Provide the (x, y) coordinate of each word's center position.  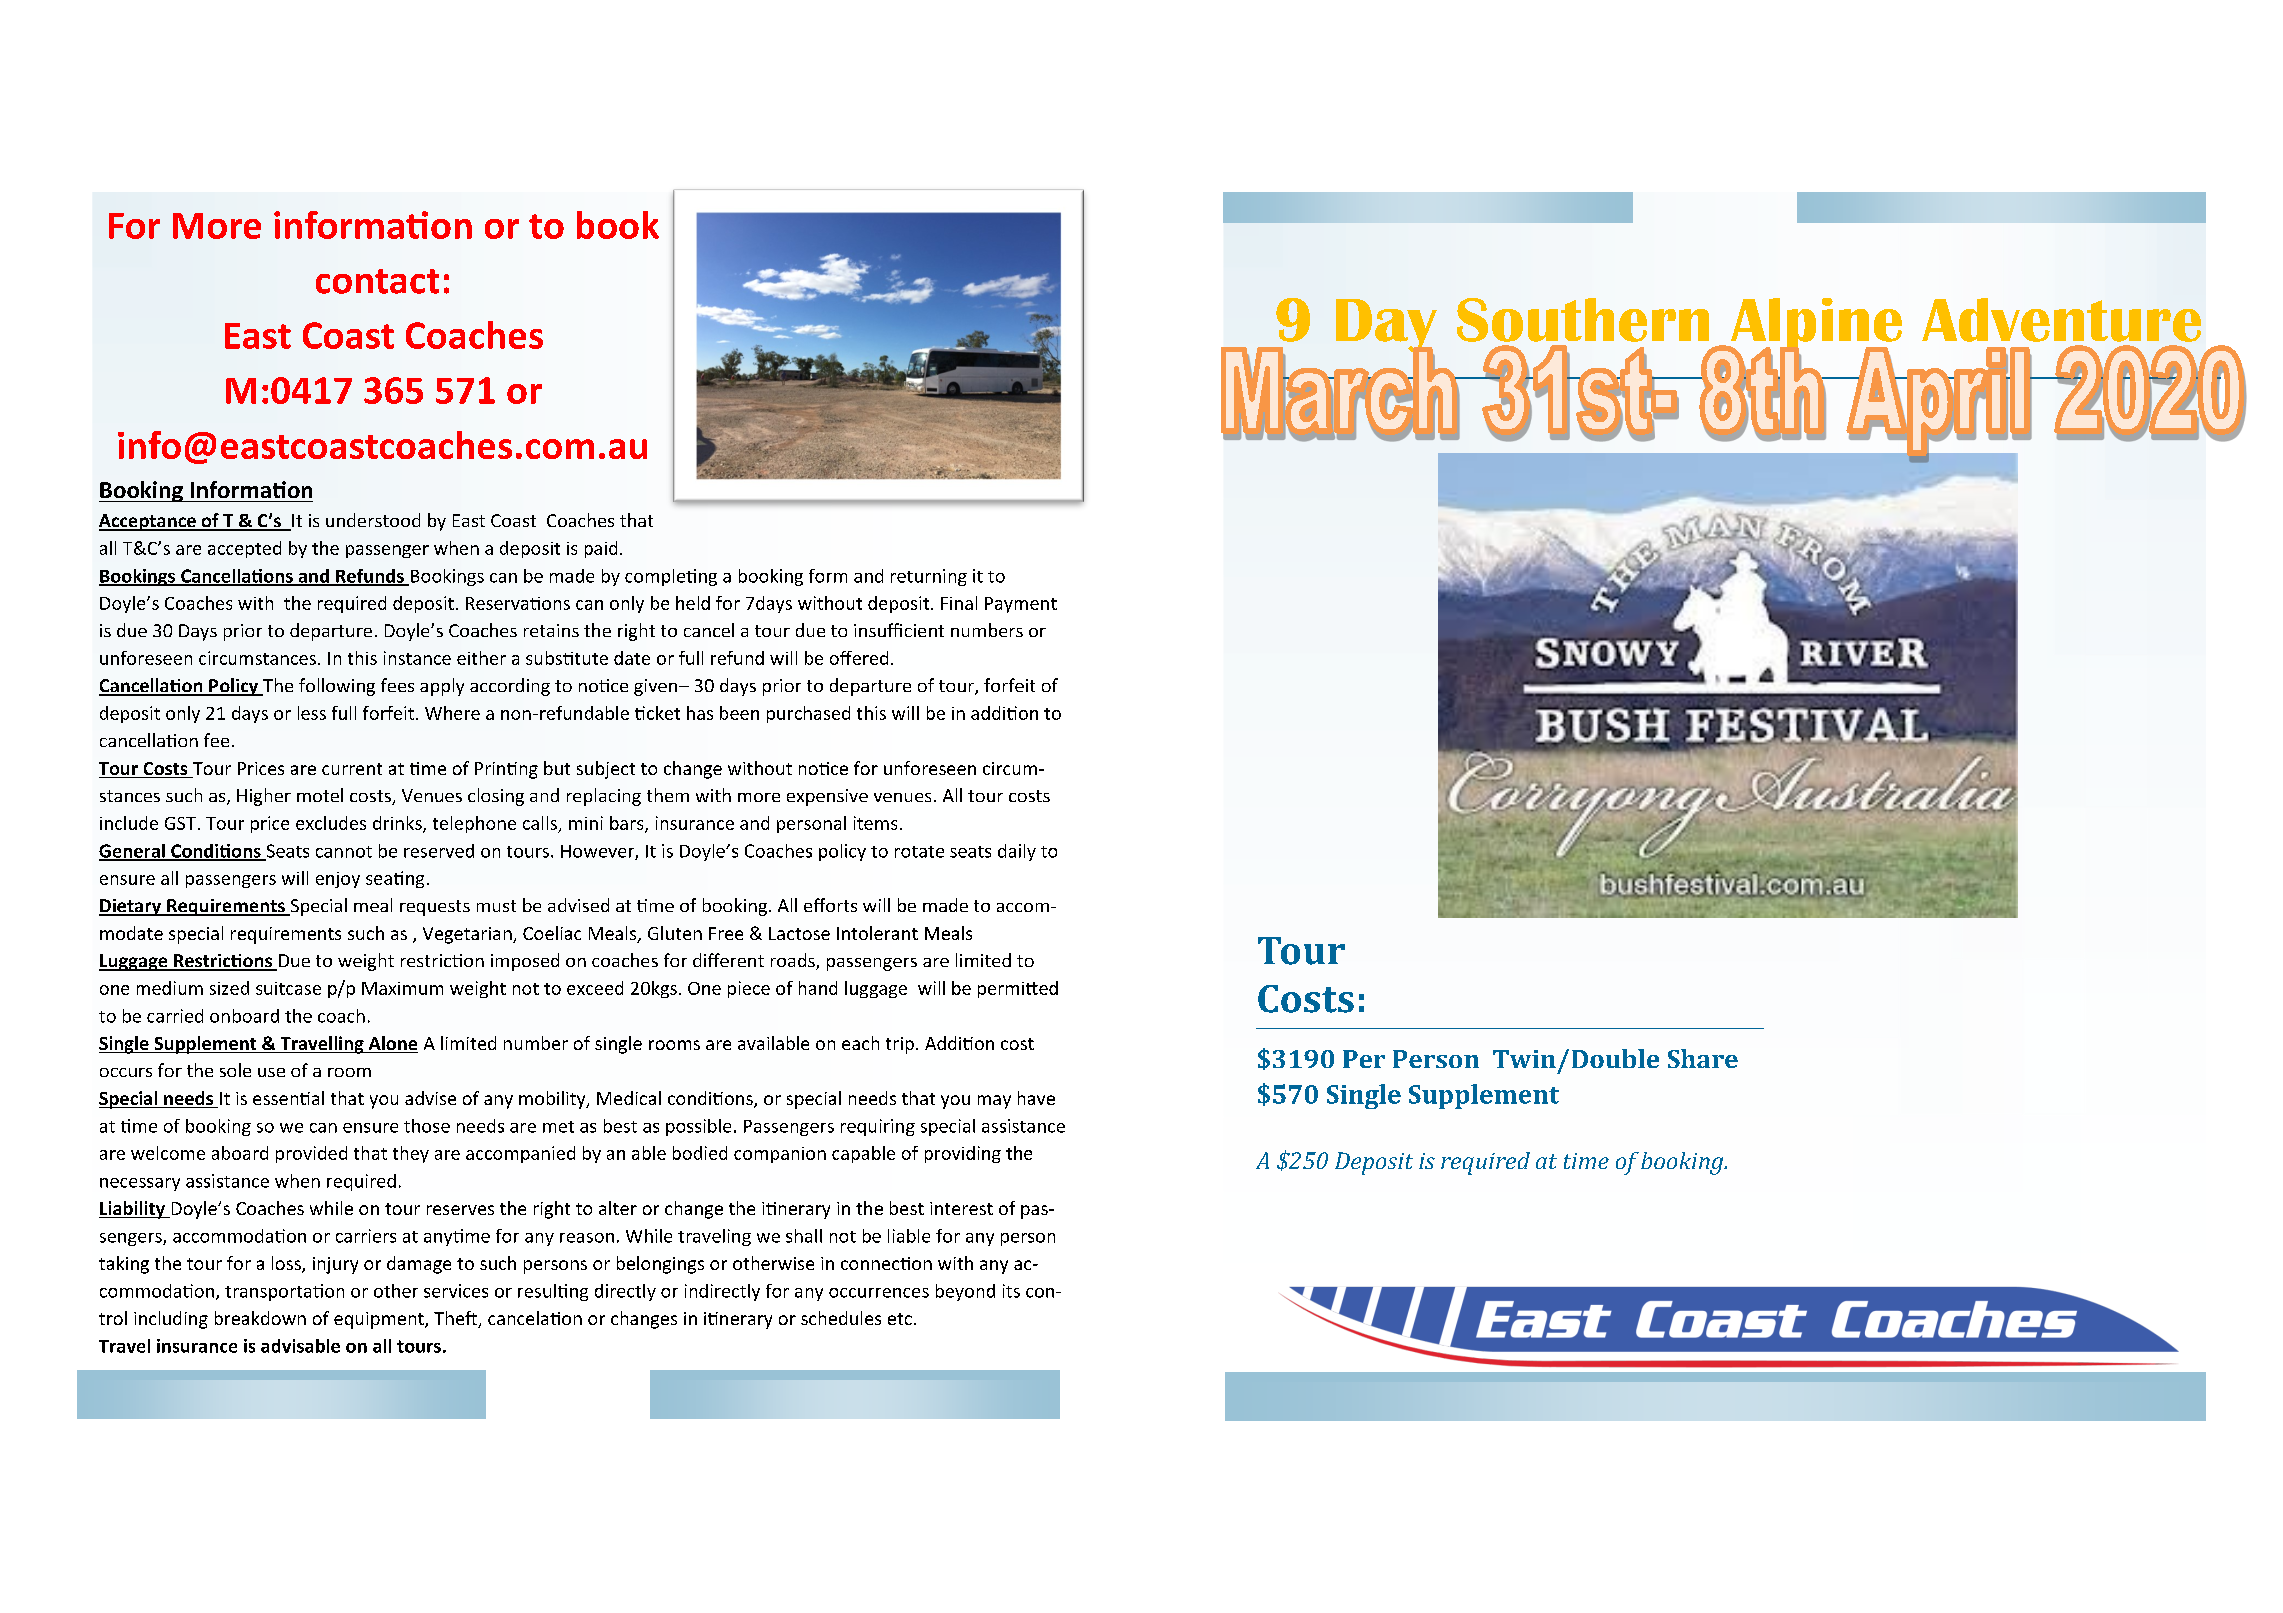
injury (335, 1265)
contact (377, 281)
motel (320, 795)
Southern (1583, 320)
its (1011, 1291)
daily (1017, 852)
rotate (919, 852)
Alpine (1815, 326)
